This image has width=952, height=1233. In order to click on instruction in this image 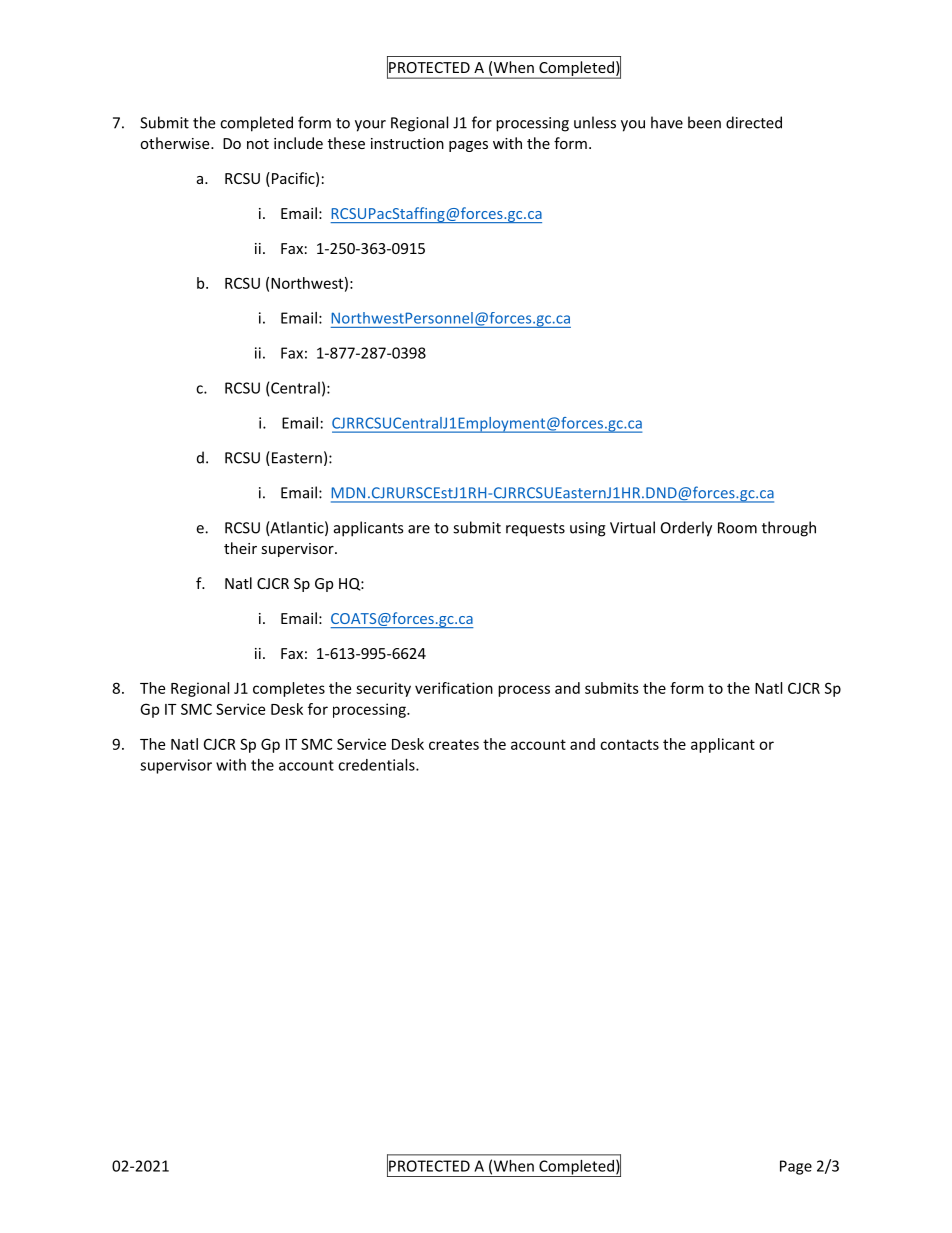, I will do `click(407, 143)`.
